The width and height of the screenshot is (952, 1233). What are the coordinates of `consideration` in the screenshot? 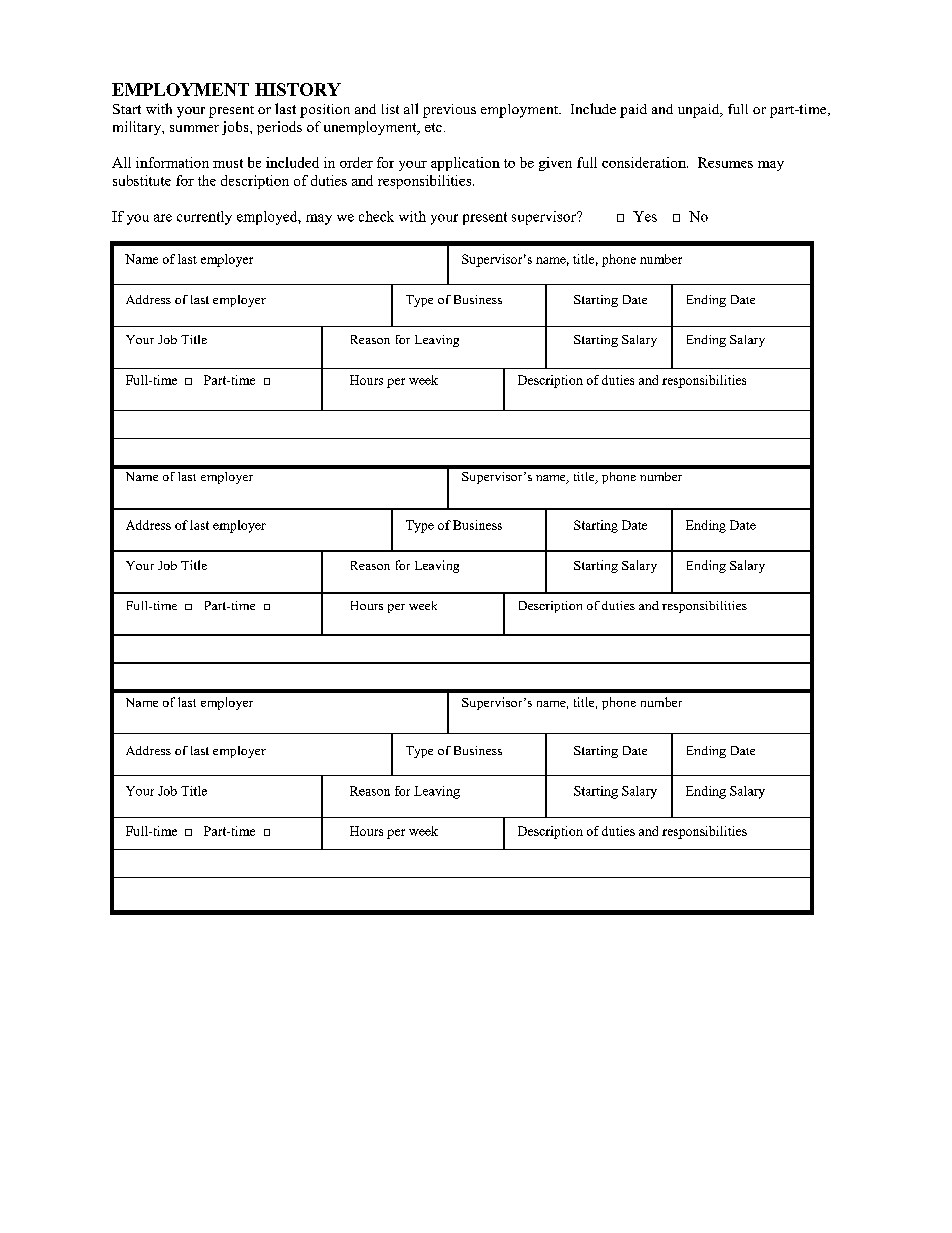 It's located at (645, 162).
